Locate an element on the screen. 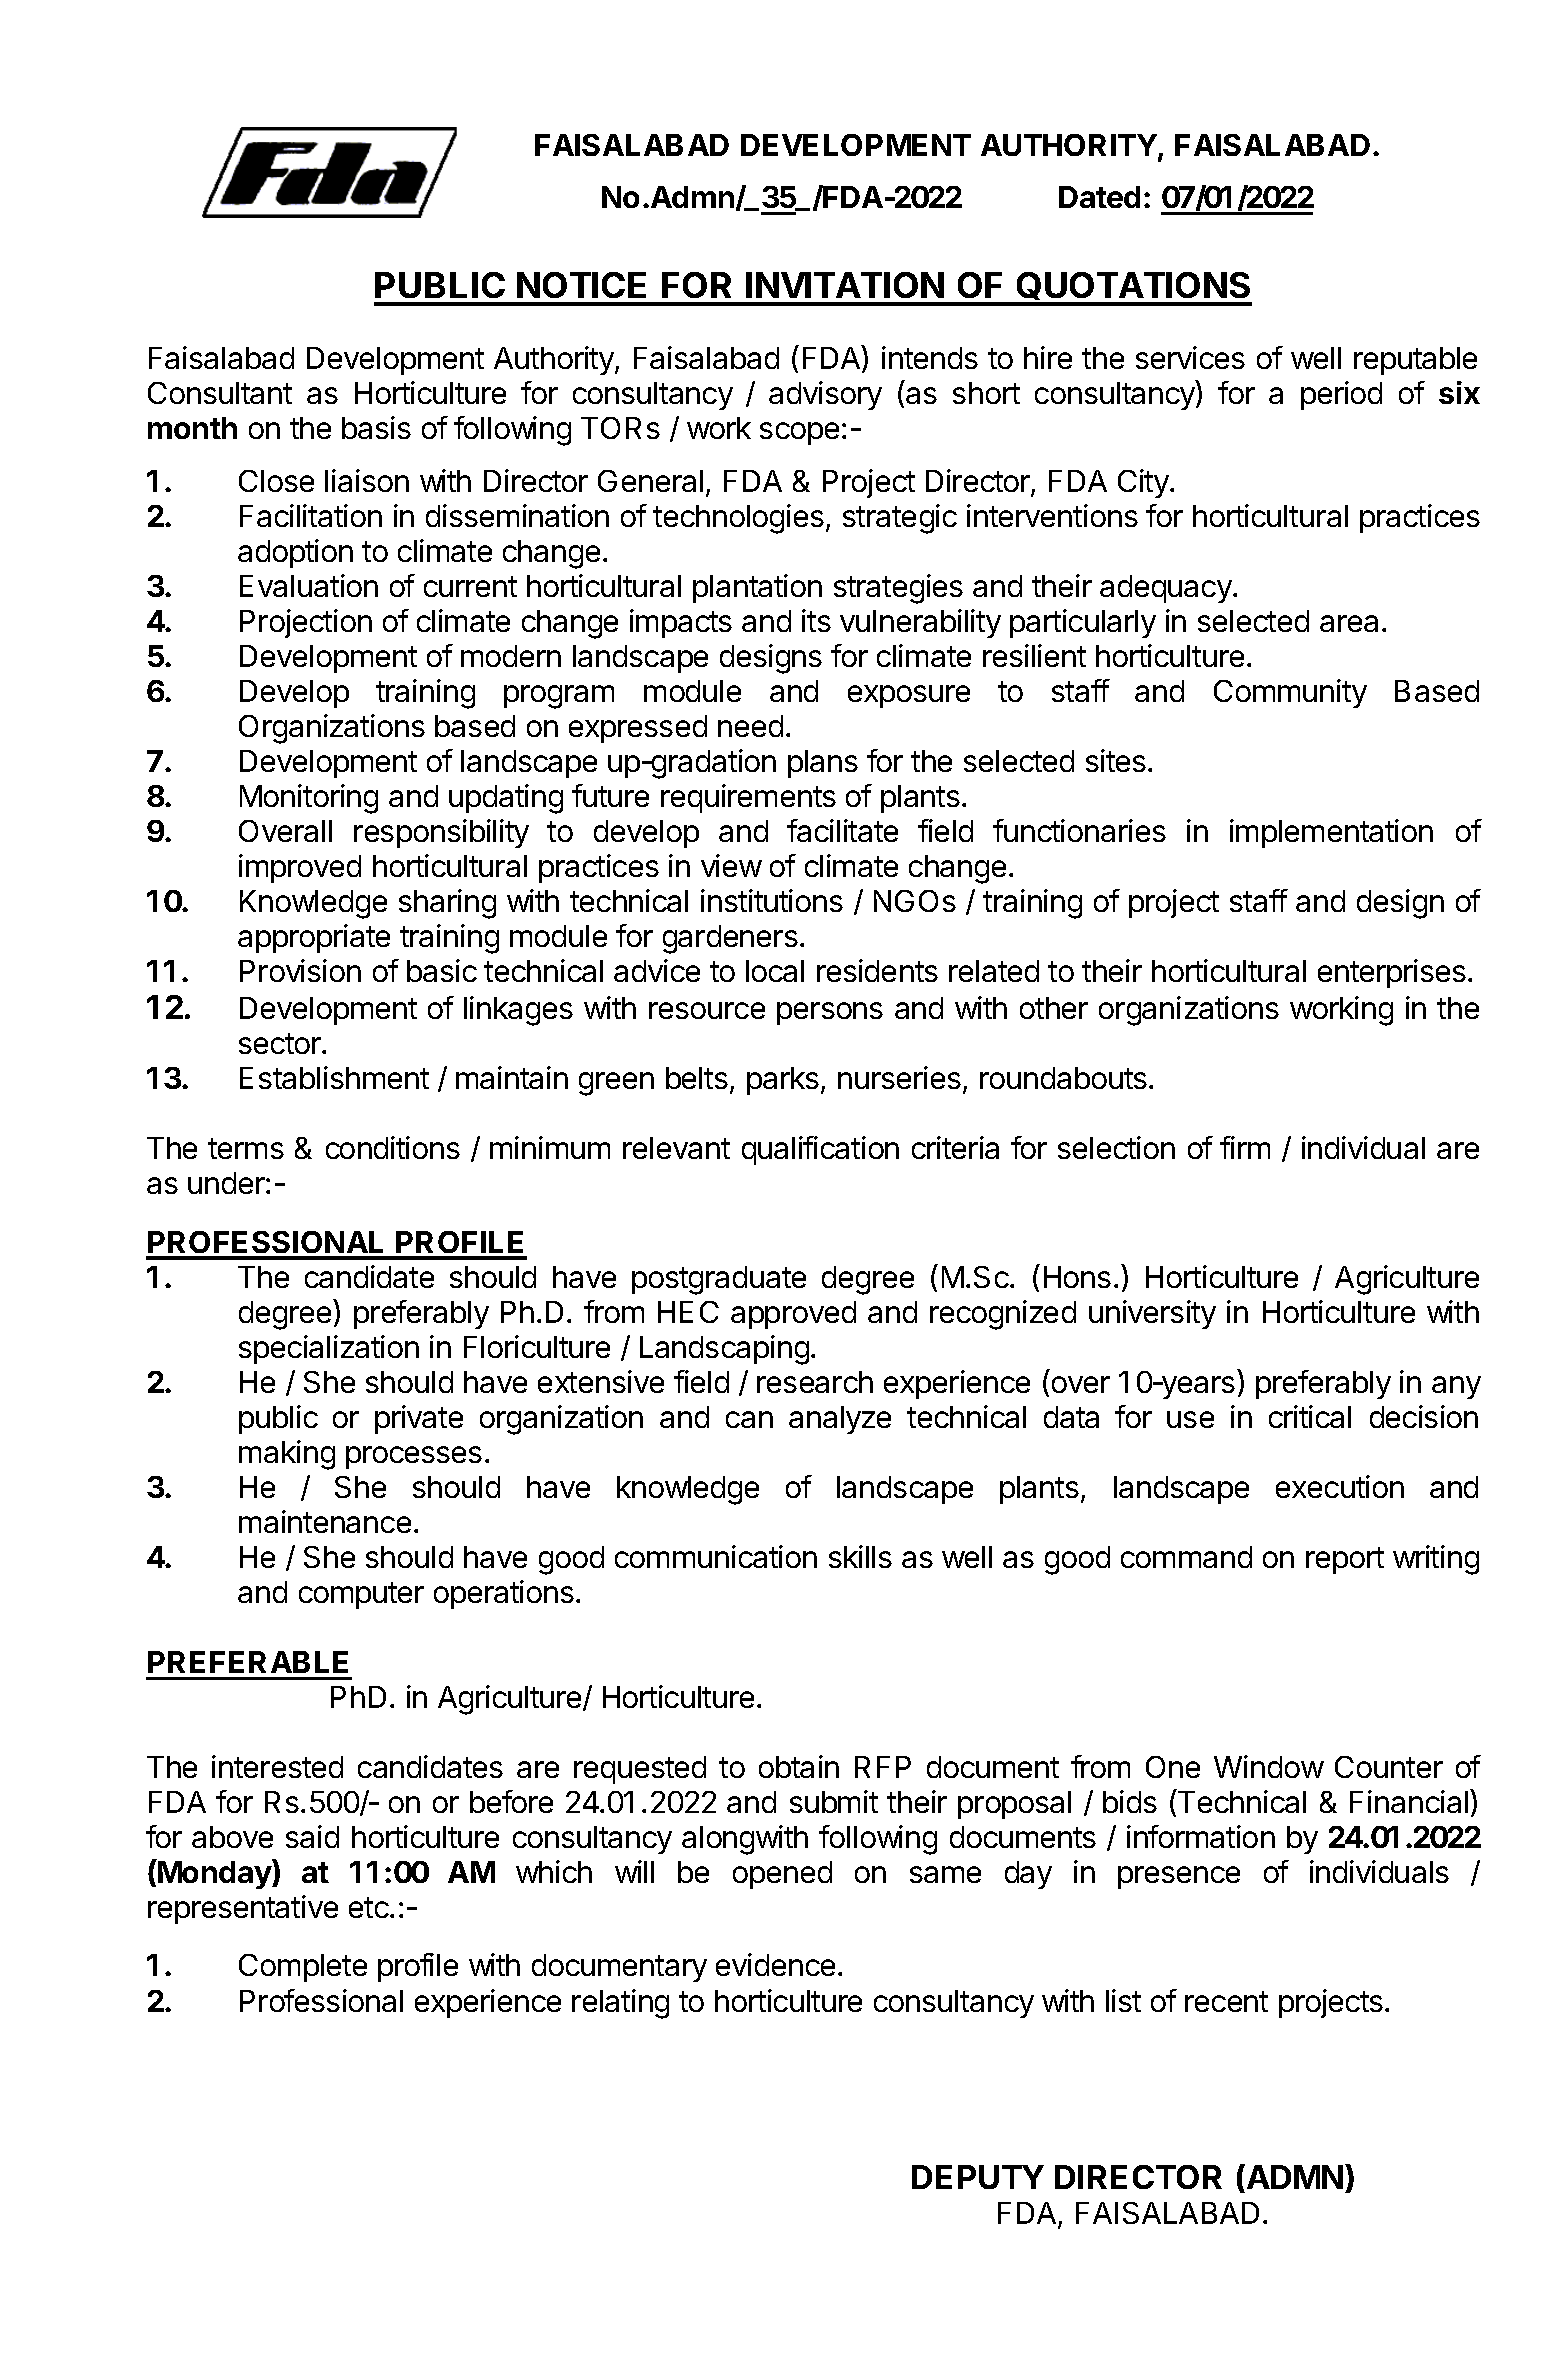 This screenshot has height=2375, width=1553. reputable is located at coordinates (1415, 361).
